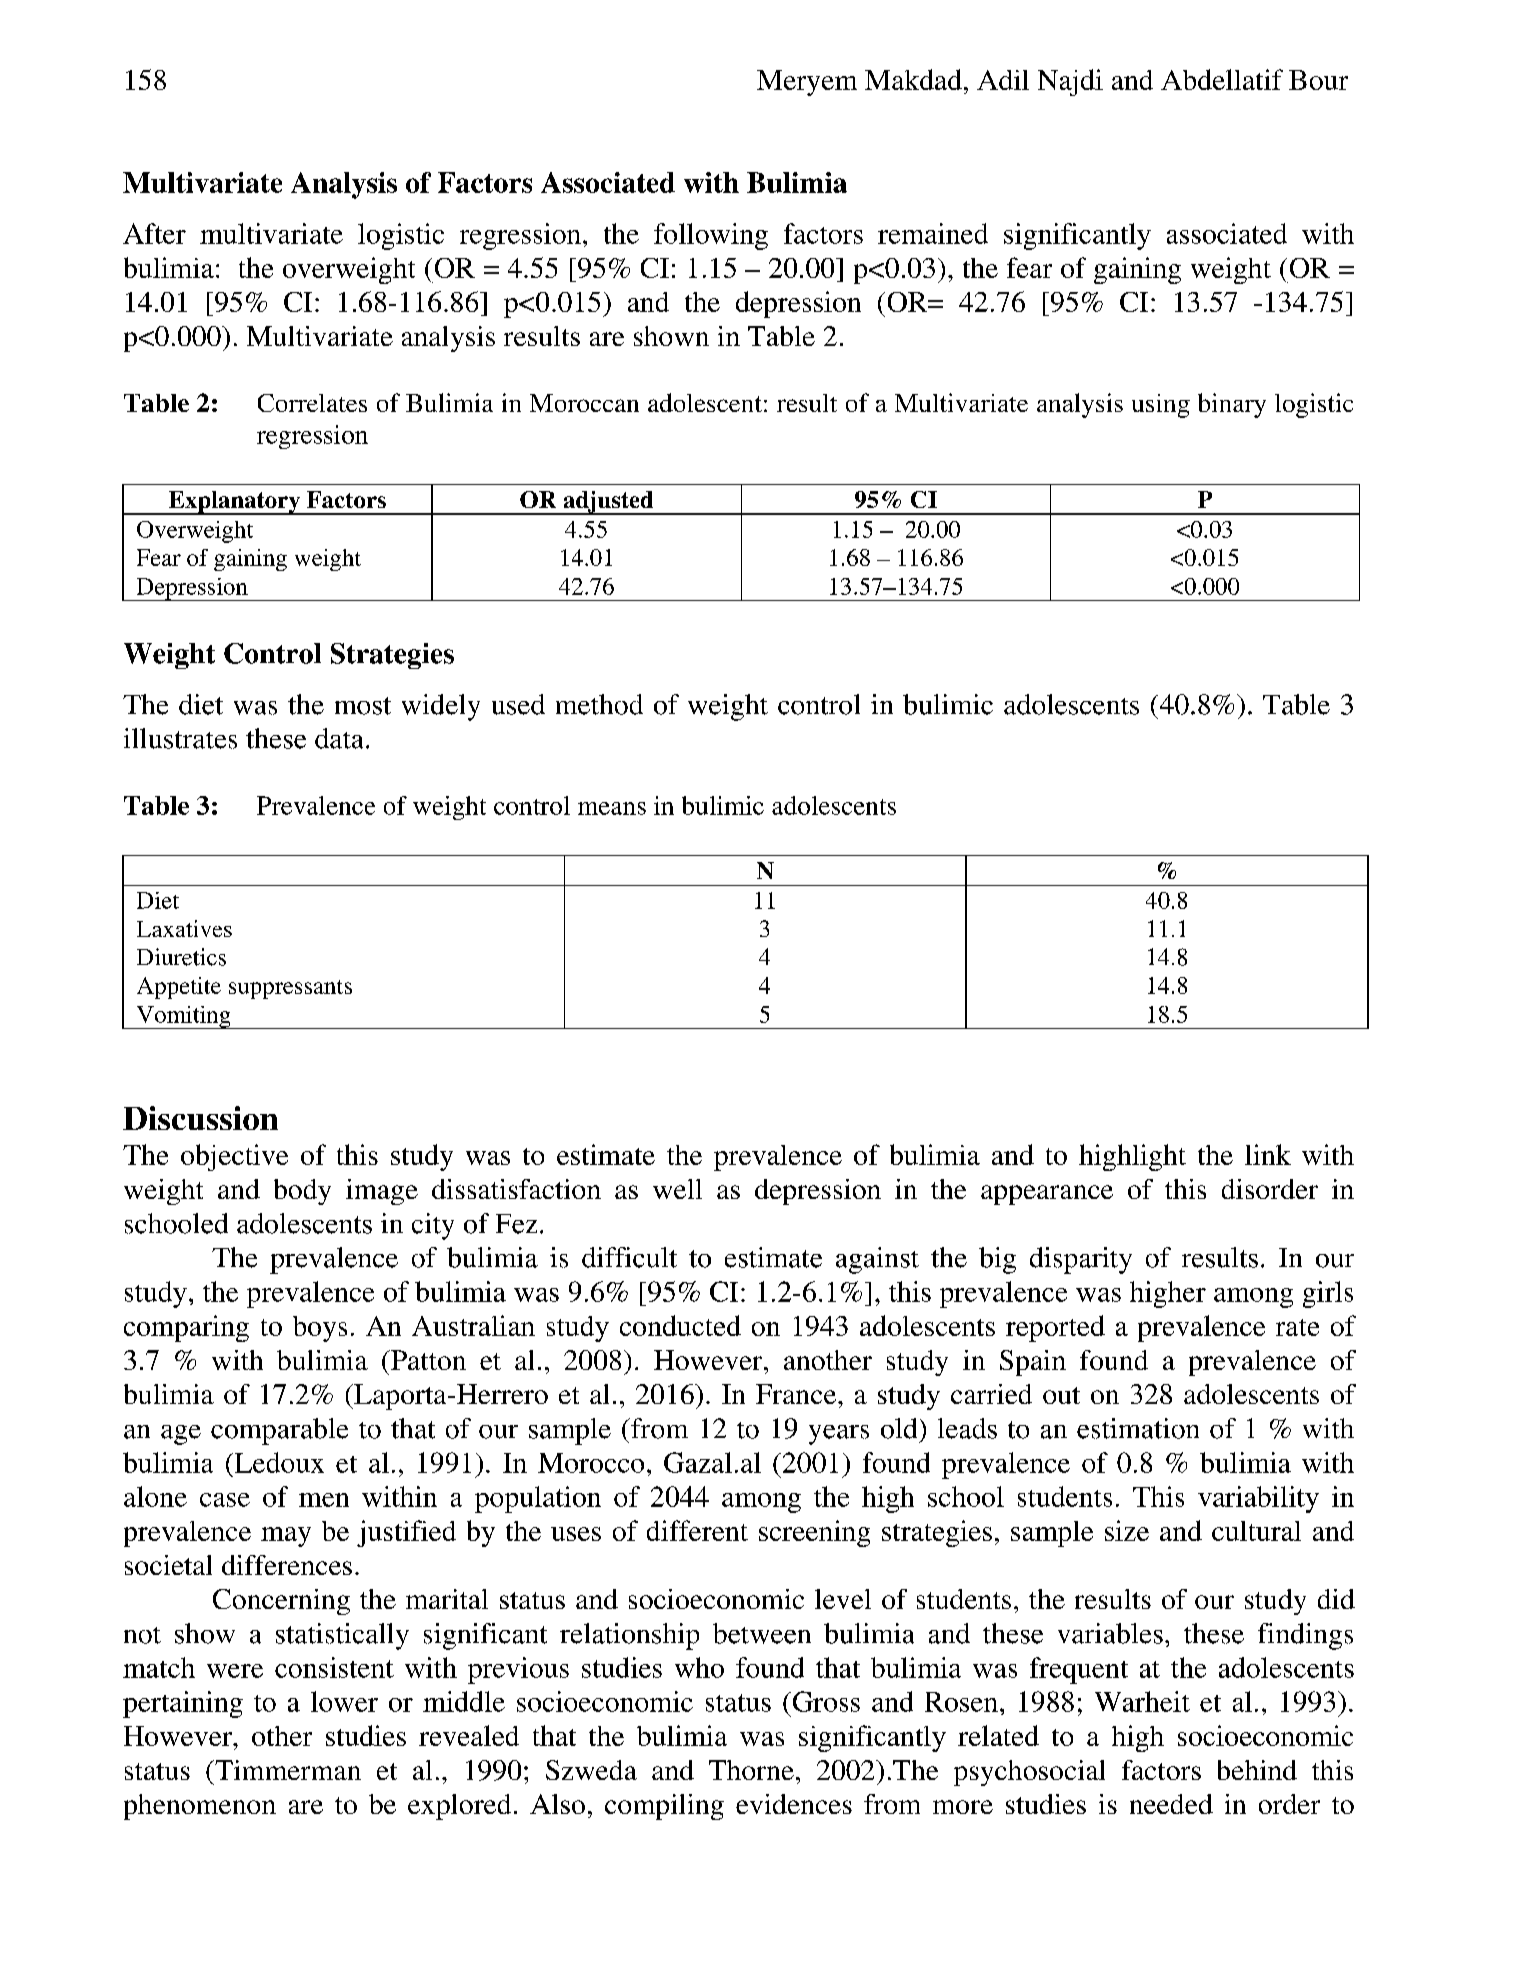  I want to click on conducted, so click(680, 1325).
